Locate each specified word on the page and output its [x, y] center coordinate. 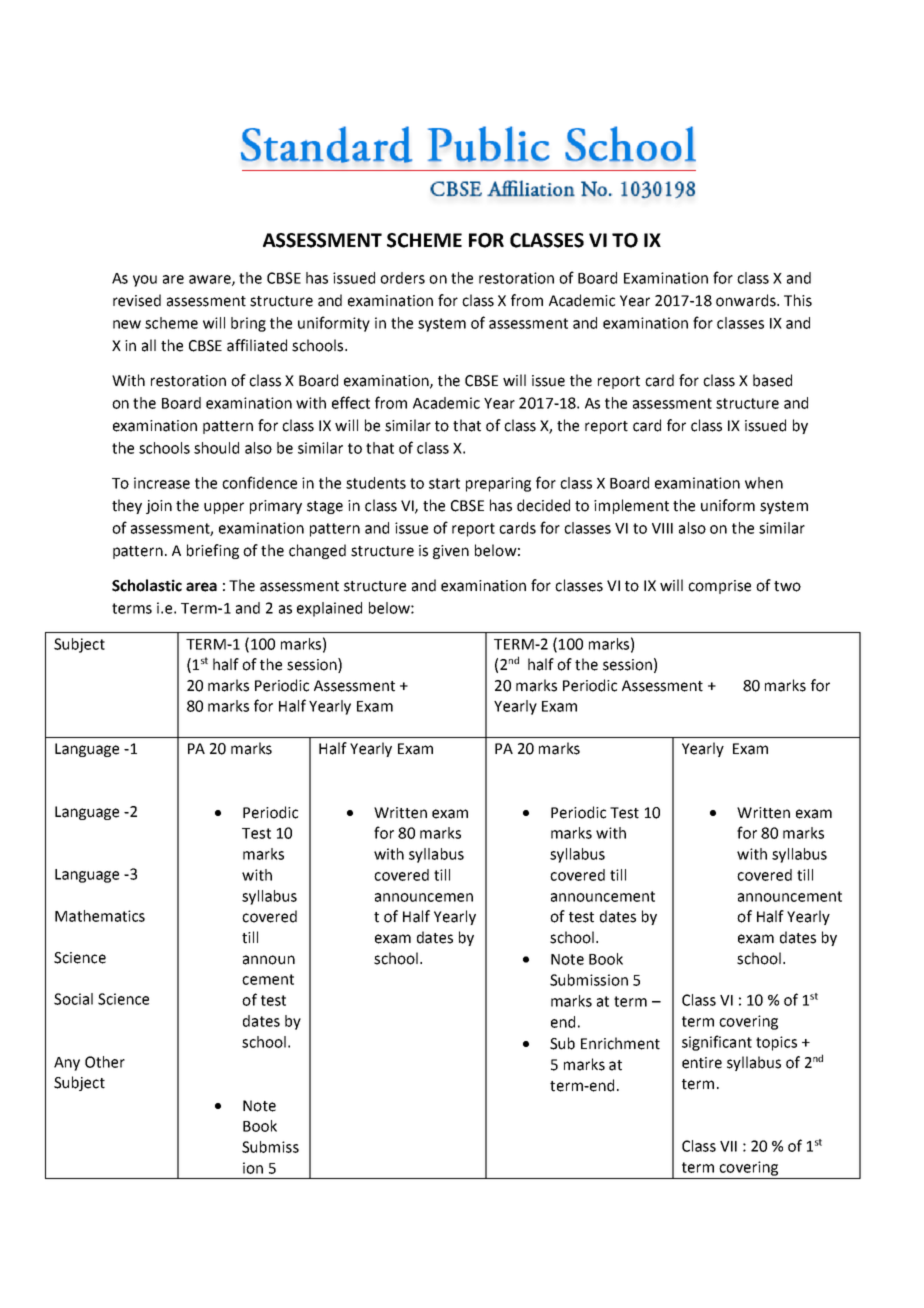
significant [717, 1043]
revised [137, 300]
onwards [747, 300]
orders [402, 278]
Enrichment [620, 1043]
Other [105, 1062]
